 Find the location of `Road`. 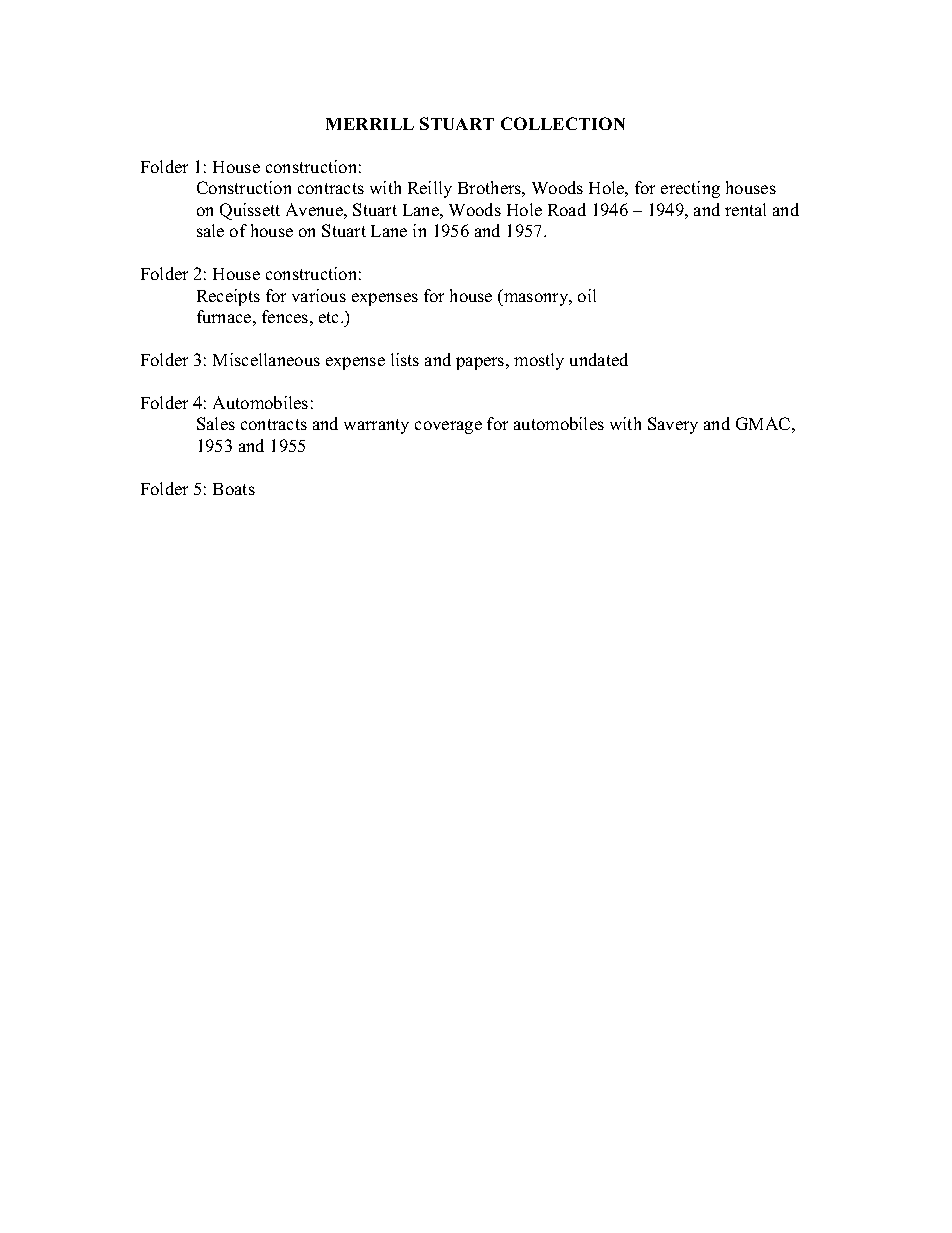

Road is located at coordinates (567, 209).
